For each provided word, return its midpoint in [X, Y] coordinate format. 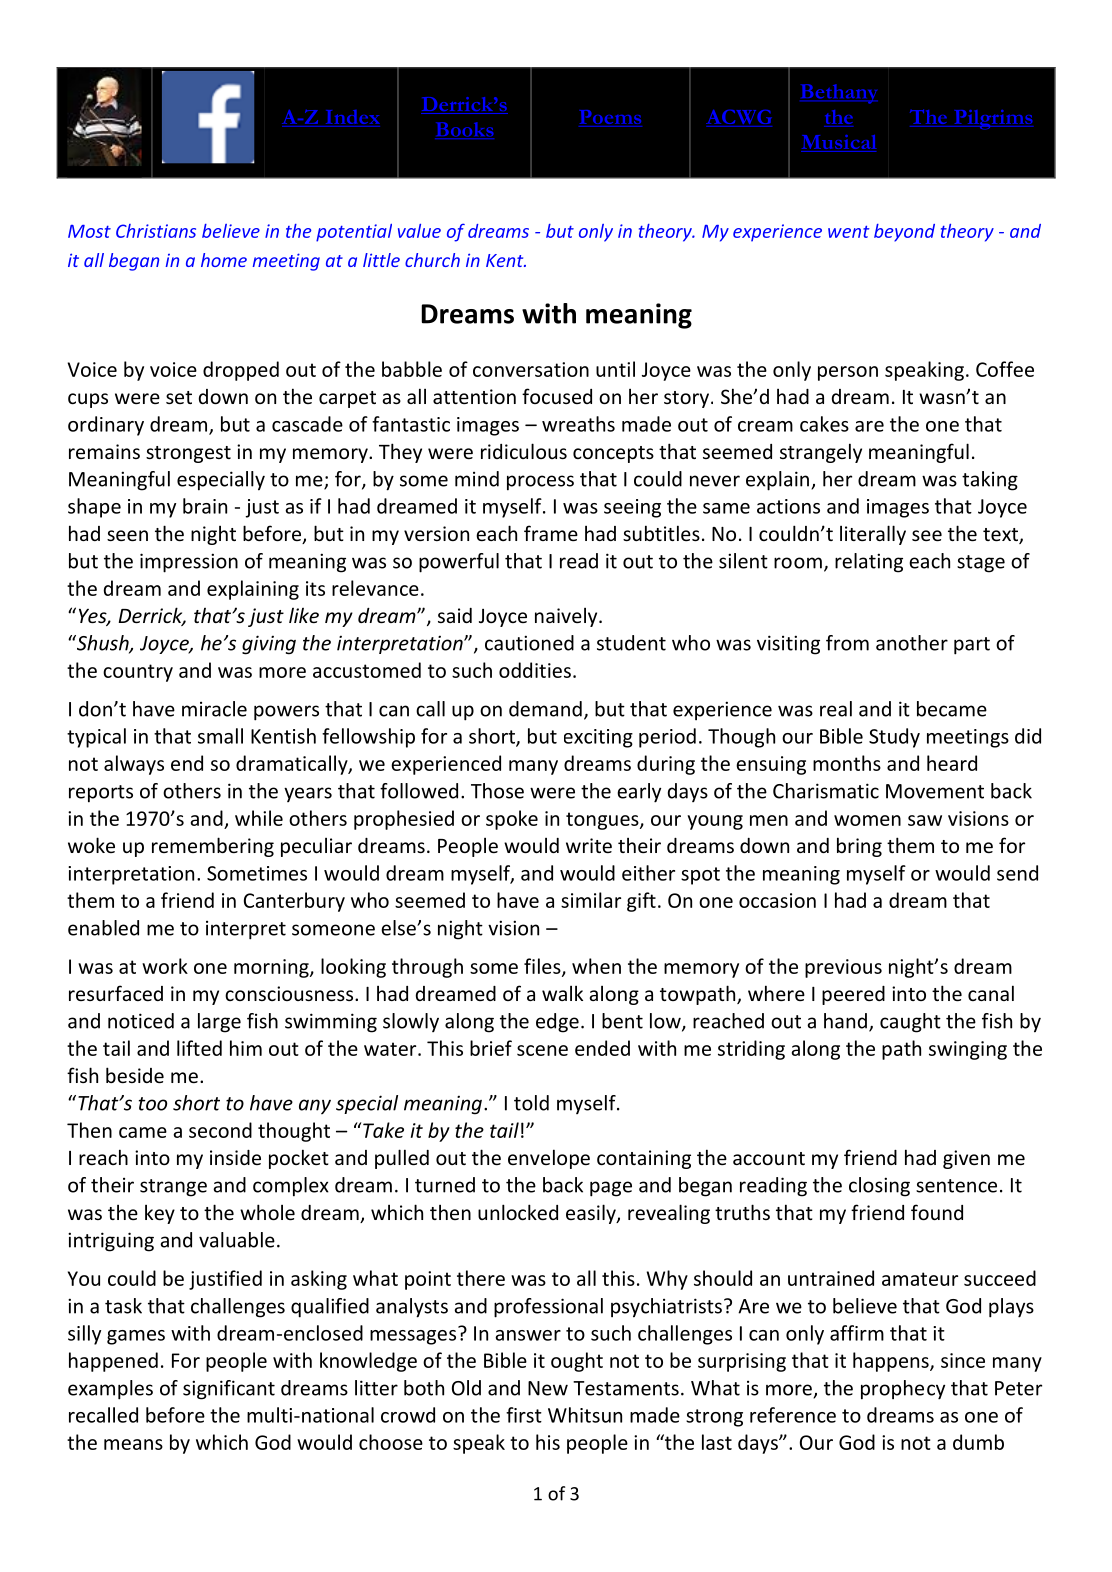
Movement [935, 791]
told [531, 1103]
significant [229, 1390]
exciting [598, 738]
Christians [156, 231]
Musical [839, 143]
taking [990, 481]
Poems [610, 118]
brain [205, 506]
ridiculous [524, 451]
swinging [968, 1050]
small [220, 736]
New [548, 1388]
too [153, 1104]
